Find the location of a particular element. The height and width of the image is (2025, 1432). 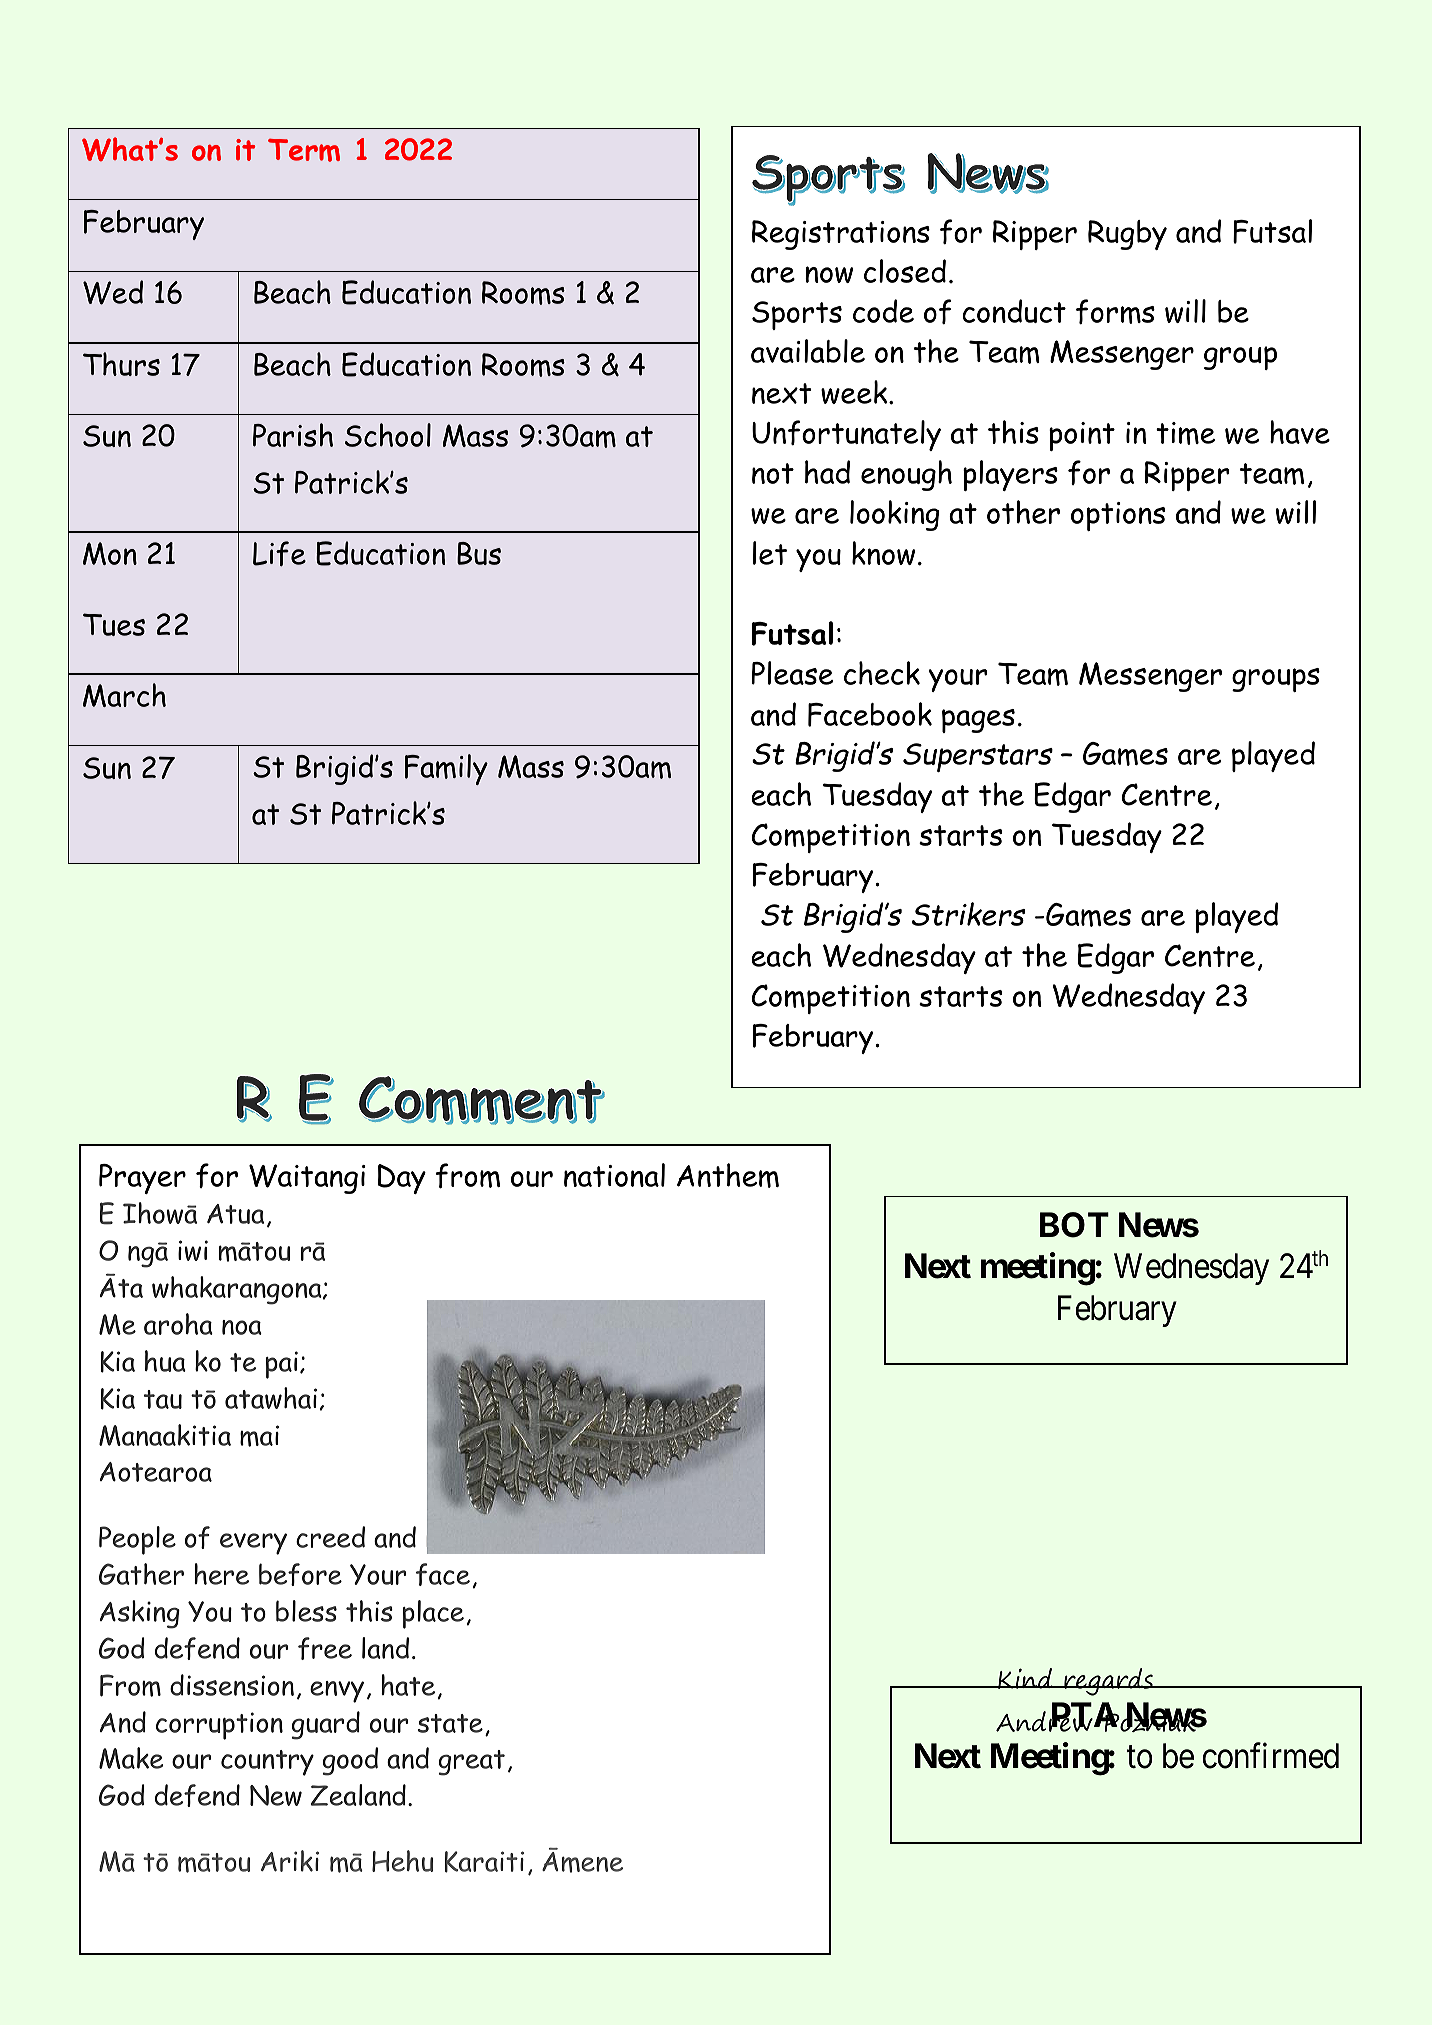

Registrations is located at coordinates (841, 235).
